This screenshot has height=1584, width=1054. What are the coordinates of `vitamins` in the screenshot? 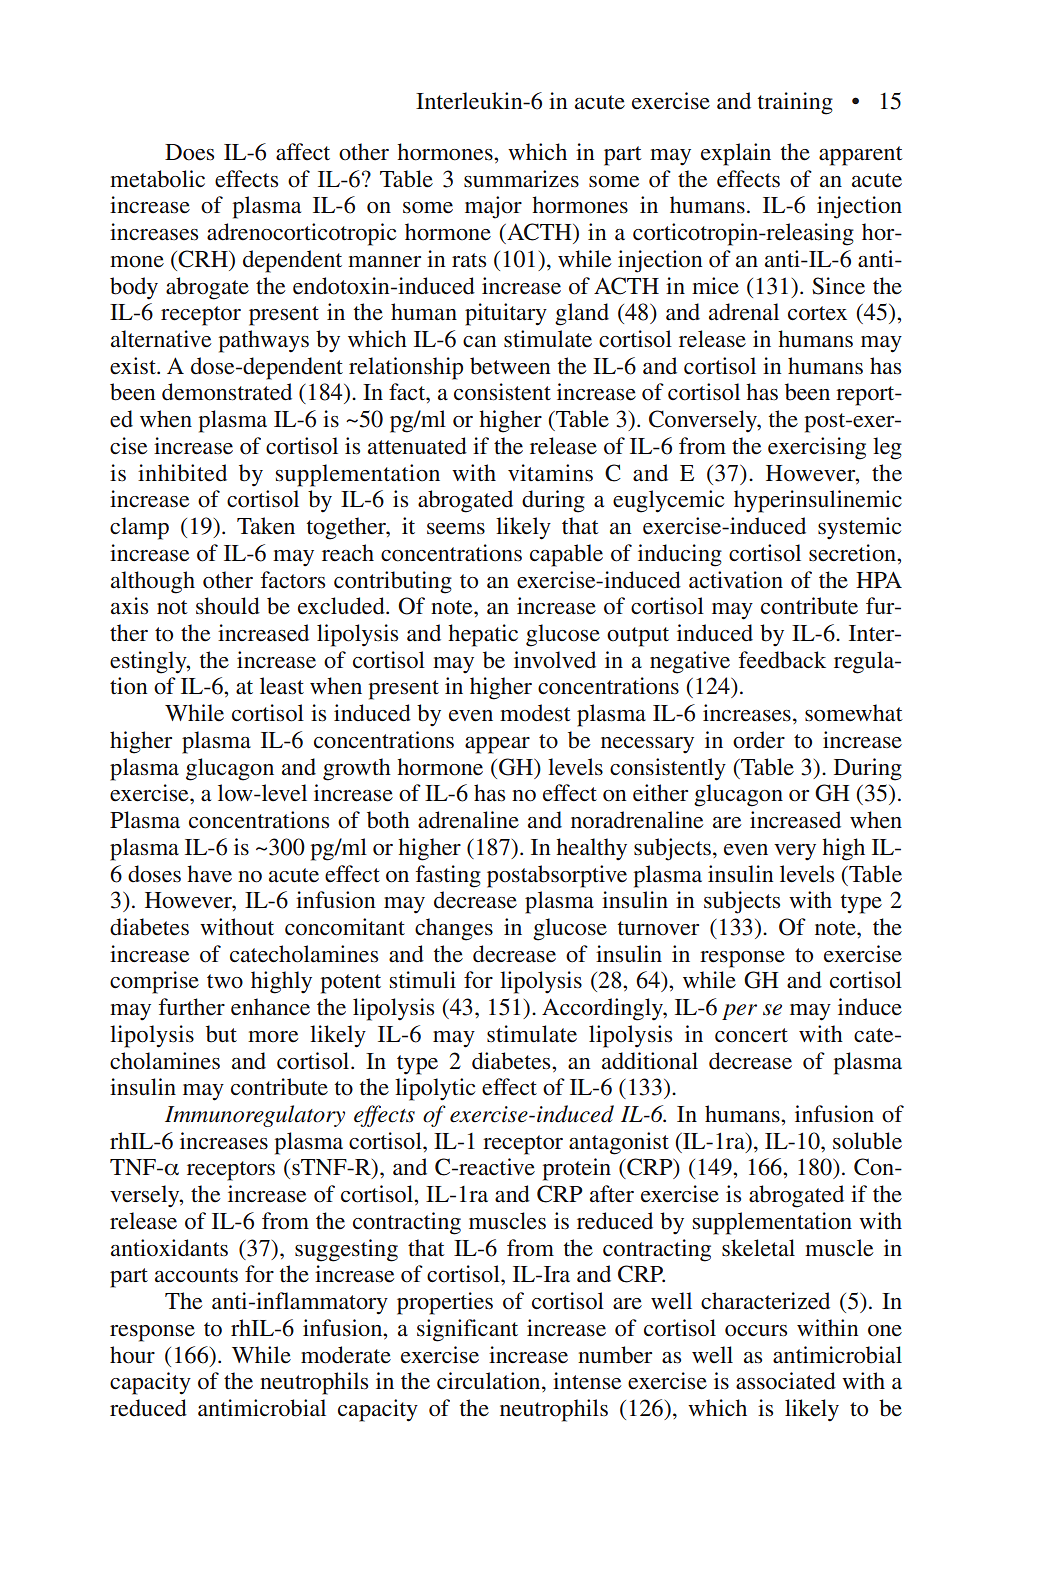 It's located at (550, 473).
